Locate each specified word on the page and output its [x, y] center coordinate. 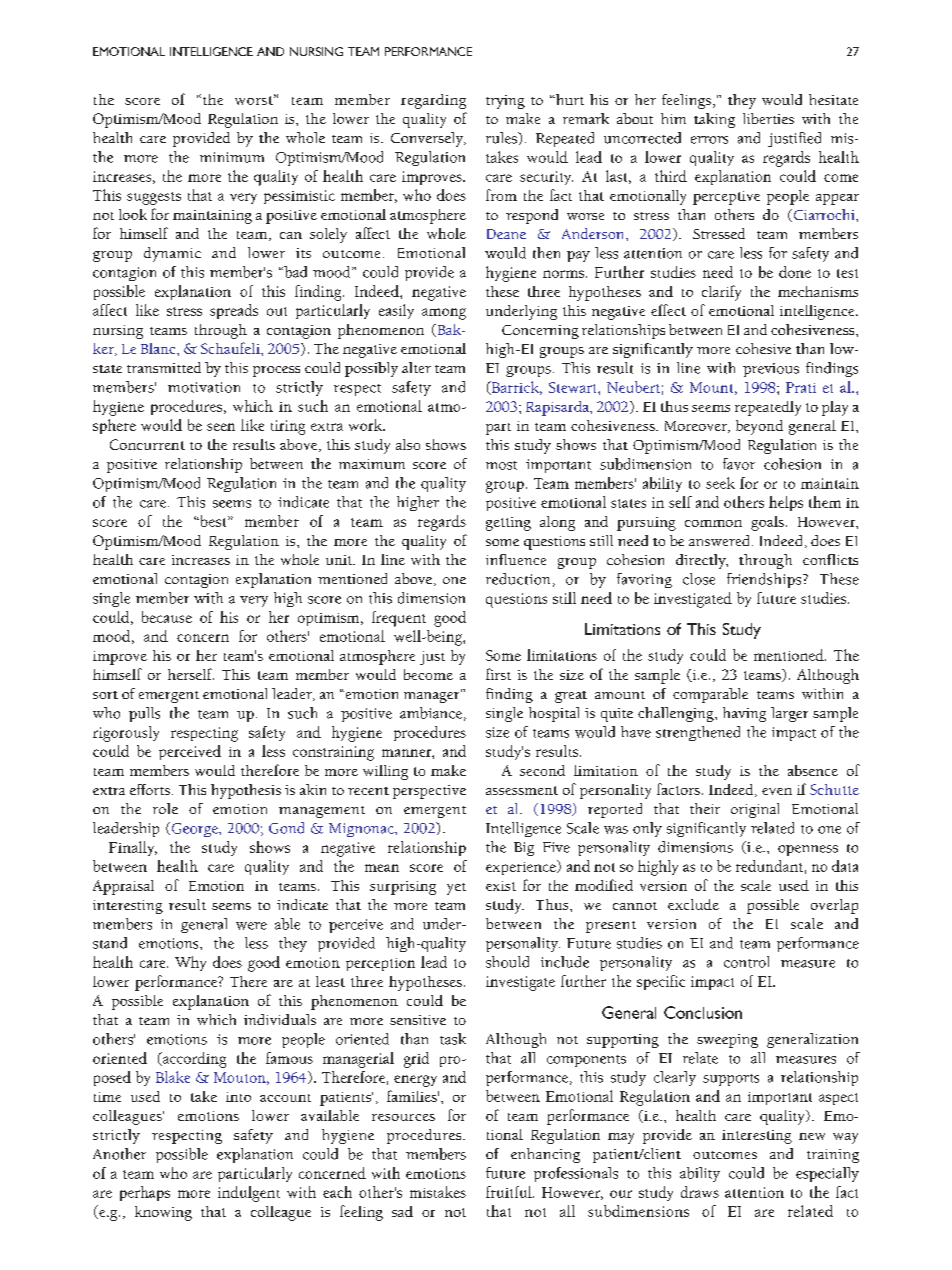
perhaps [145, 1193]
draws [700, 1192]
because [167, 617]
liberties [768, 118]
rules [502, 138]
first [498, 674]
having [744, 714]
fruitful [510, 1192]
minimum [232, 157]
